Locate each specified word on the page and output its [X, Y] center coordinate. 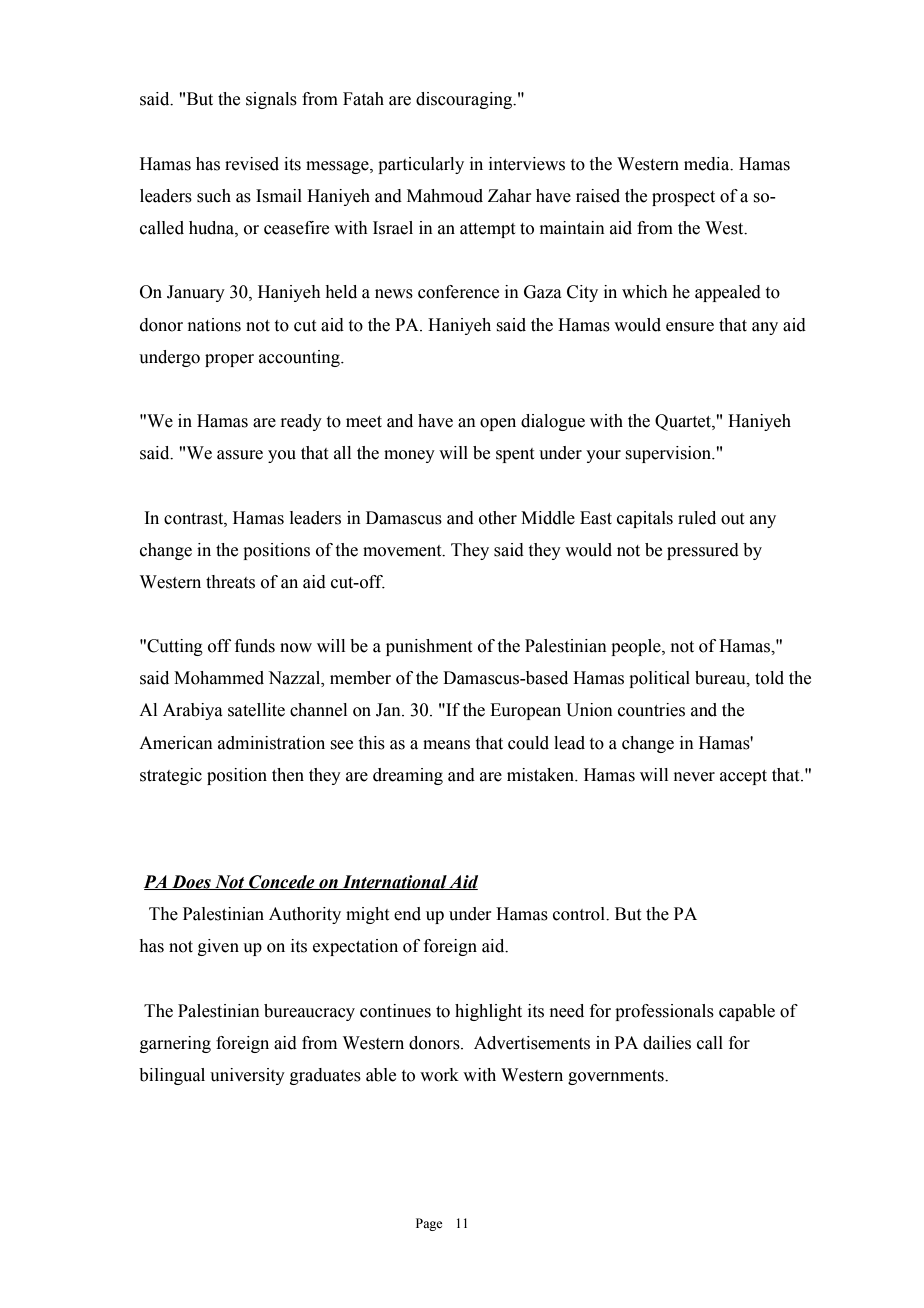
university [247, 1076]
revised [252, 164]
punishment [429, 647]
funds [255, 646]
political [659, 679]
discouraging [465, 100]
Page [429, 1224]
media [708, 164]
